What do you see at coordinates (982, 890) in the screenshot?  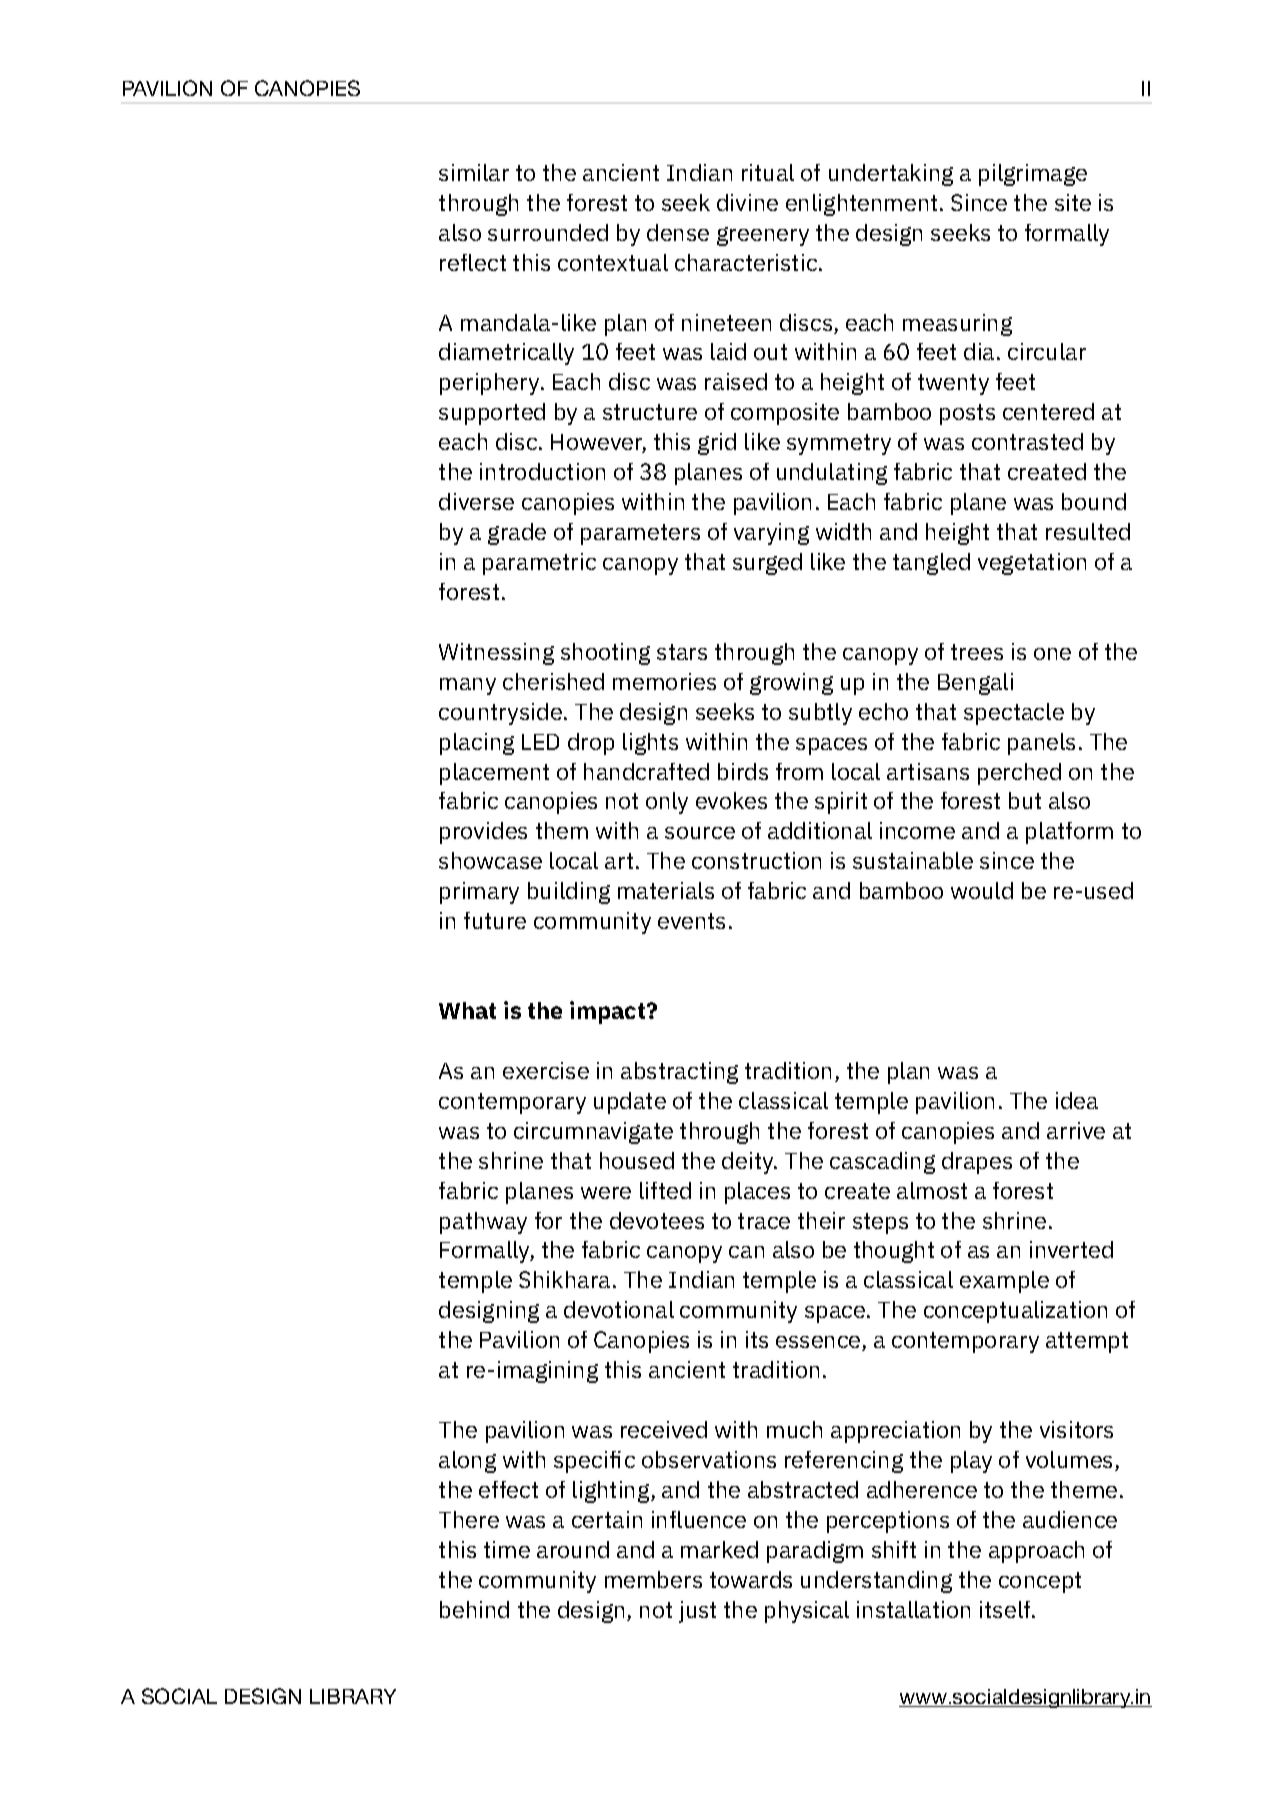 I see `would` at bounding box center [982, 890].
